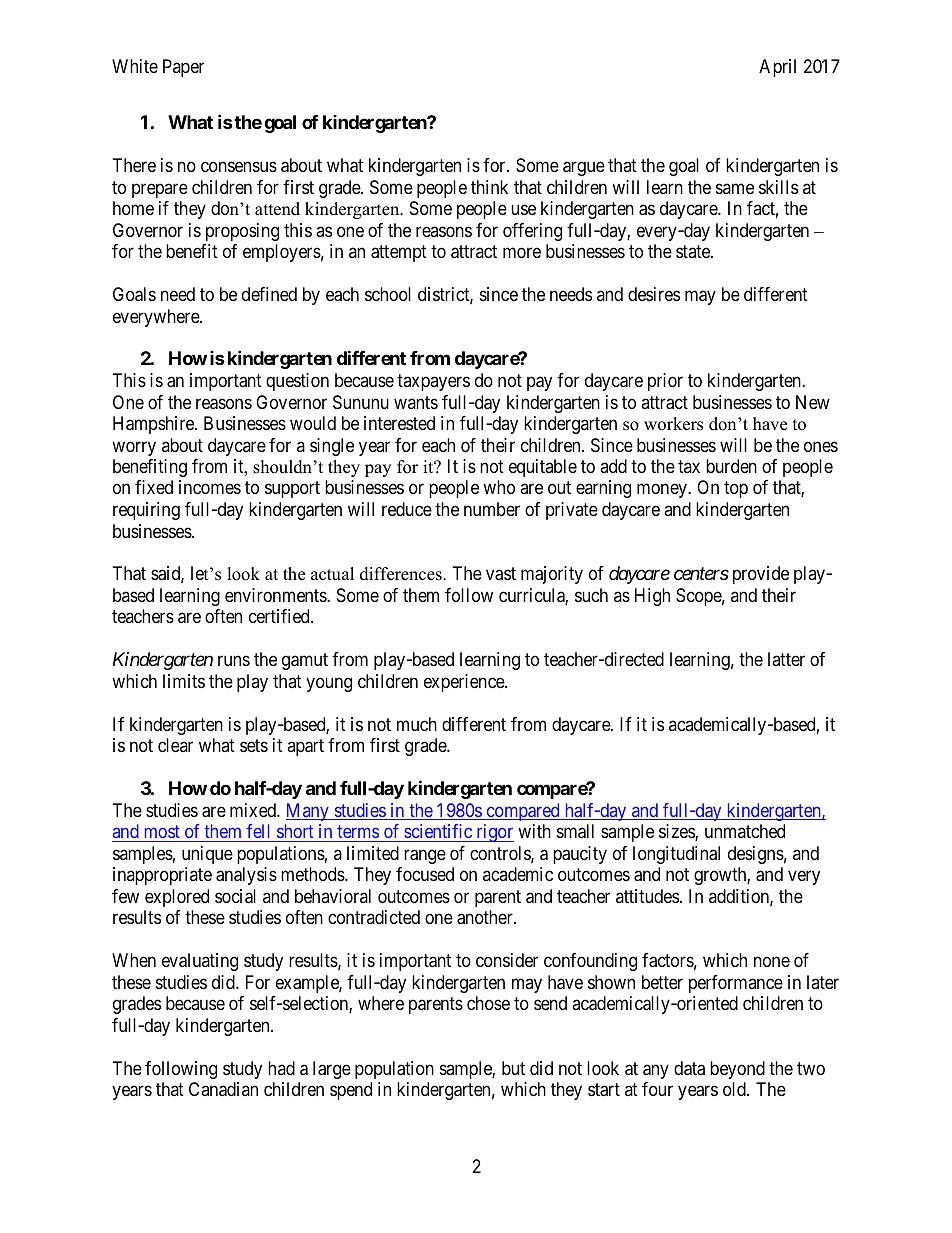  I want to click on but, so click(513, 1068).
